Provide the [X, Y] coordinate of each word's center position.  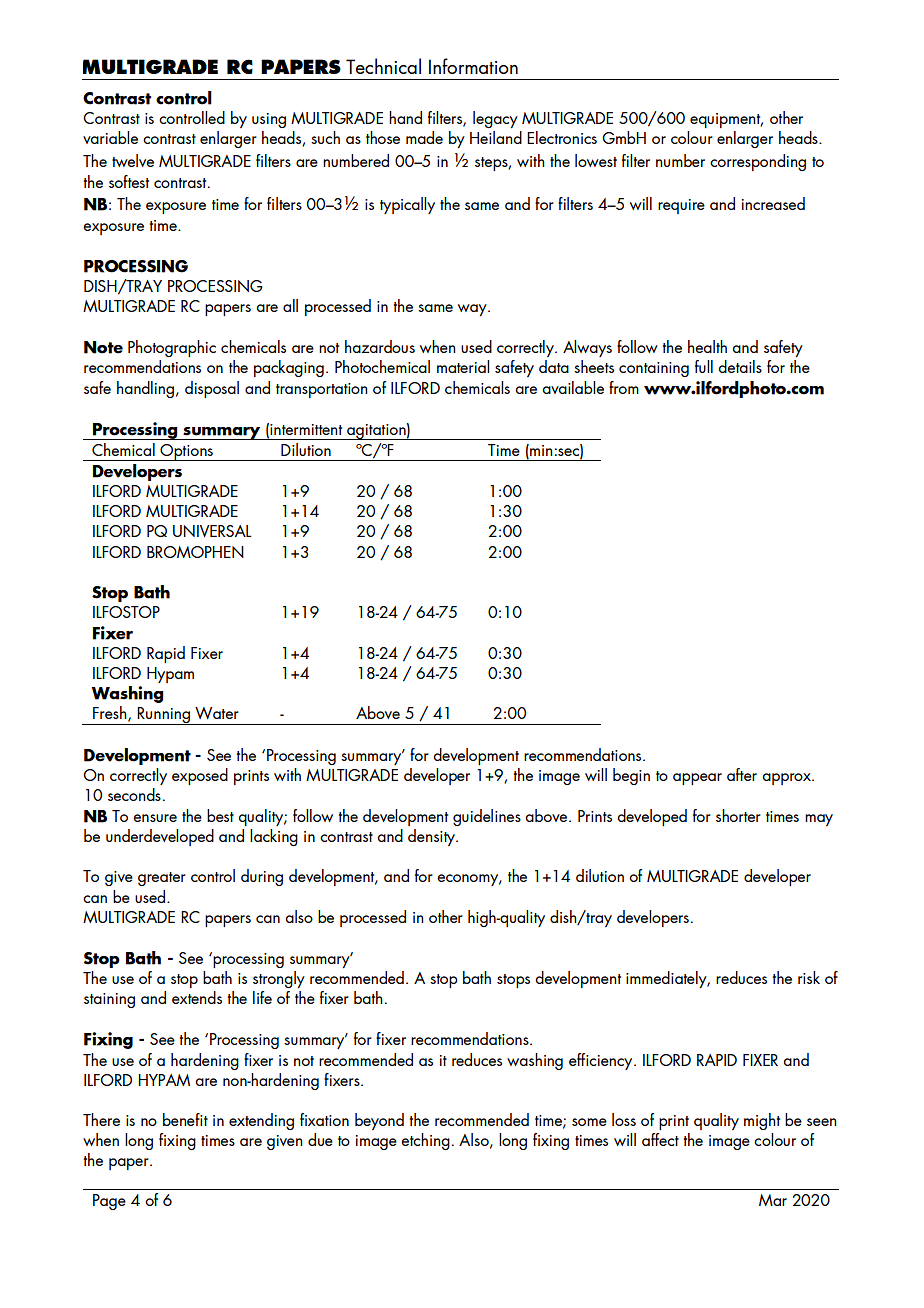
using [269, 120]
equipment [726, 120]
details [740, 366]
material [463, 366]
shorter [738, 815]
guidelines [487, 817]
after [742, 774]
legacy [495, 119]
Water [217, 713]
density [432, 837]
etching [425, 1141]
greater [162, 879]
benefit [185, 1119]
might [762, 1121]
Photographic [172, 348]
